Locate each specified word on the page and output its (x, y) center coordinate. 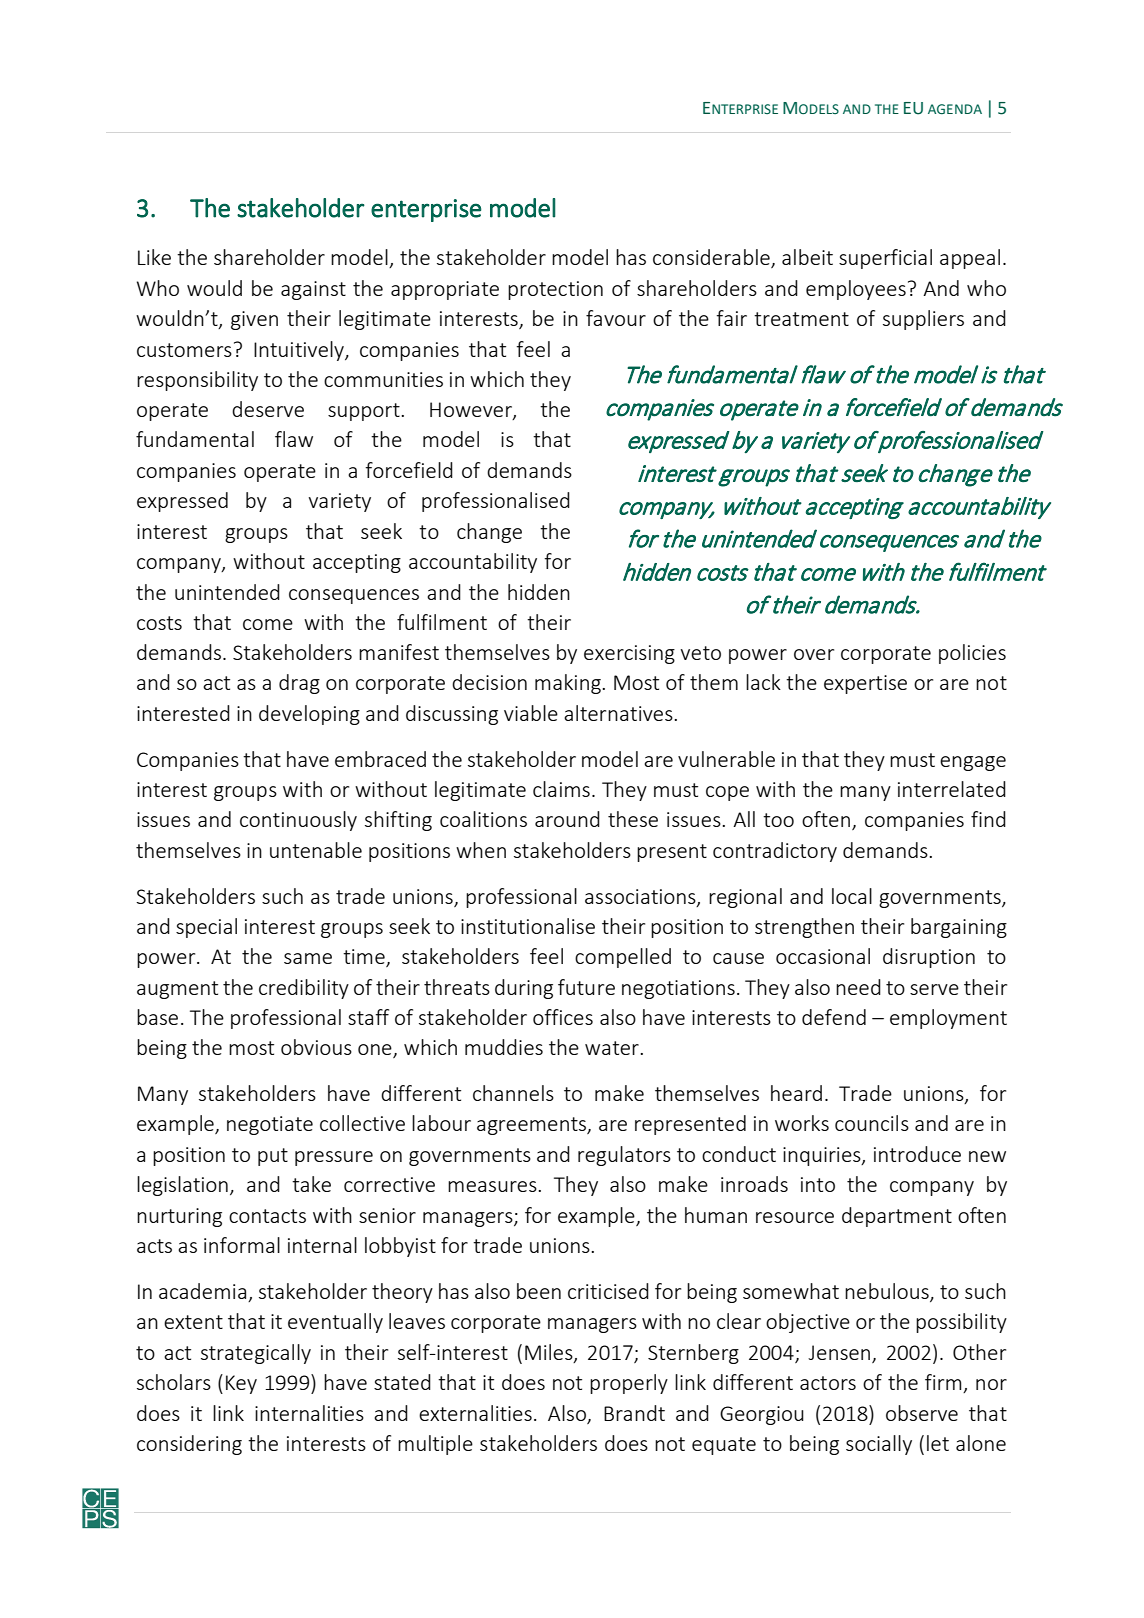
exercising (629, 654)
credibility (304, 989)
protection (555, 290)
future (586, 987)
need (858, 987)
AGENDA (955, 109)
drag (299, 684)
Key (241, 1384)
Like (154, 257)
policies (972, 654)
